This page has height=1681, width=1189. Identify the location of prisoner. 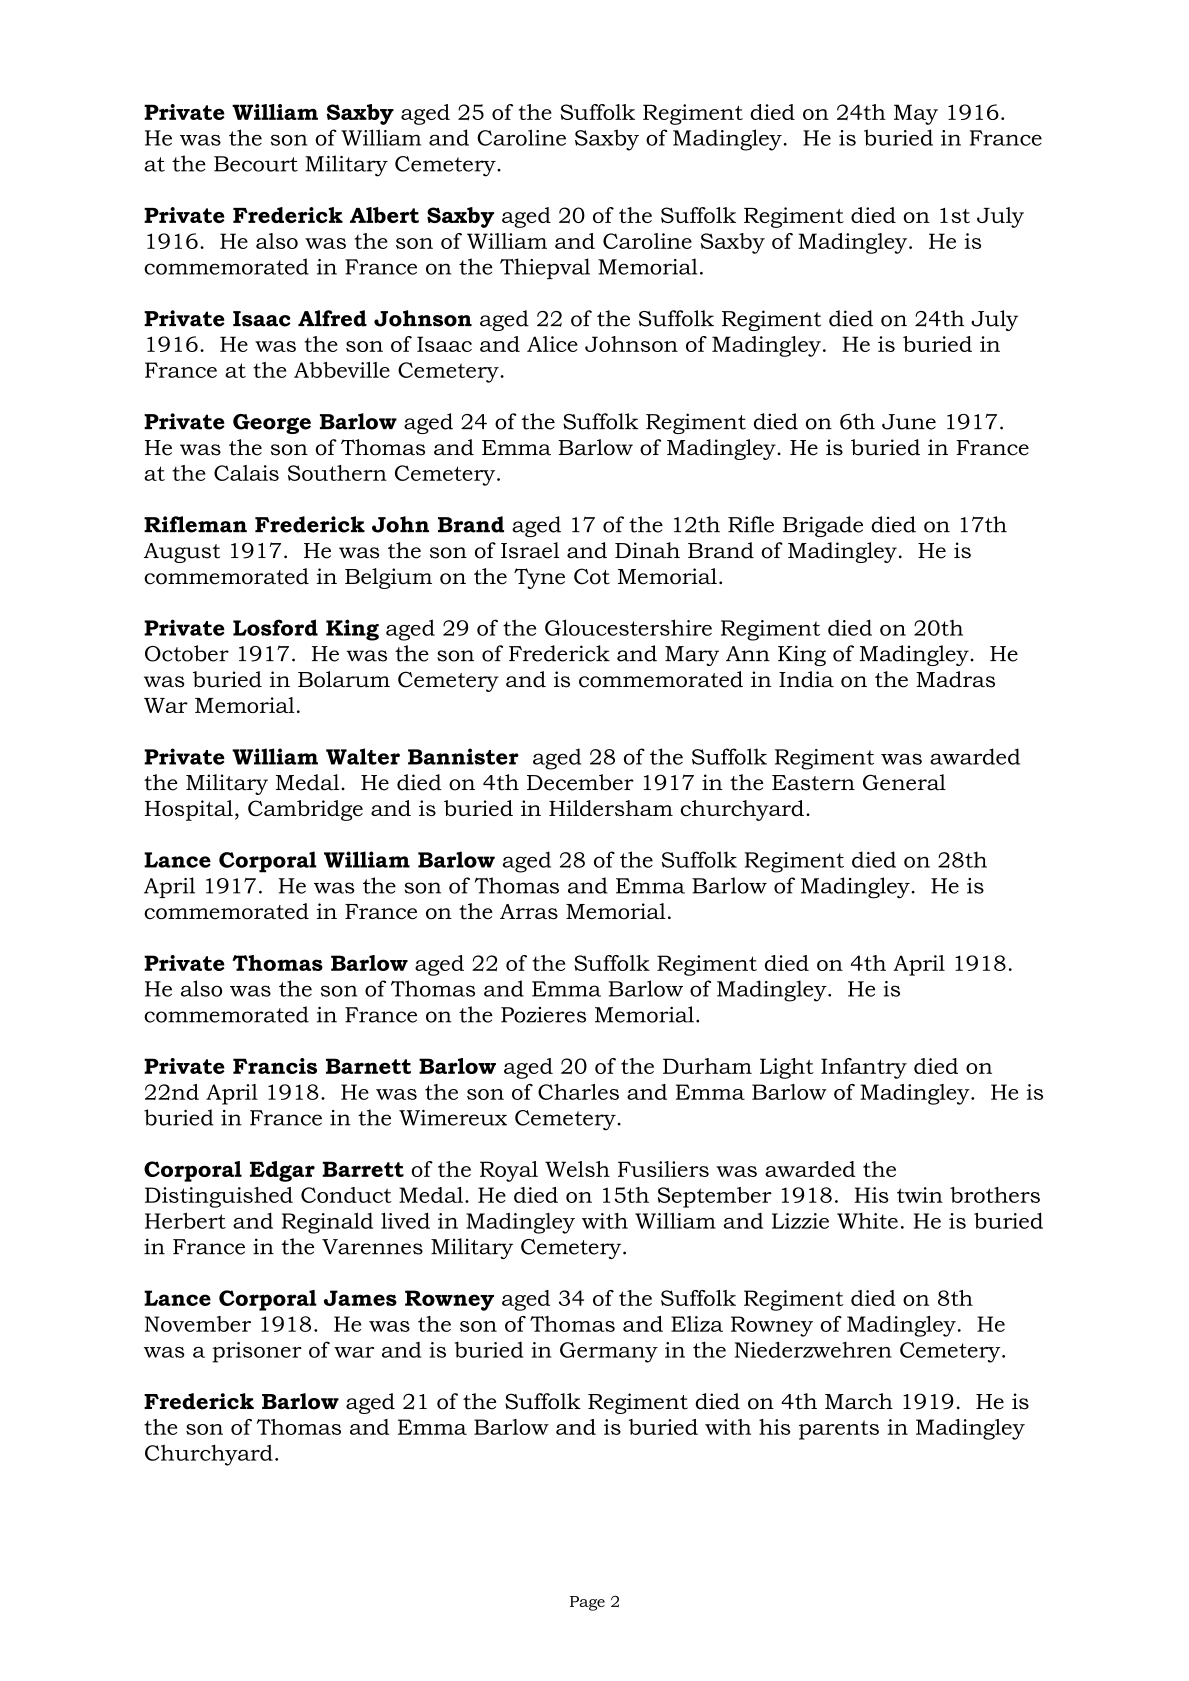
(257, 1352).
